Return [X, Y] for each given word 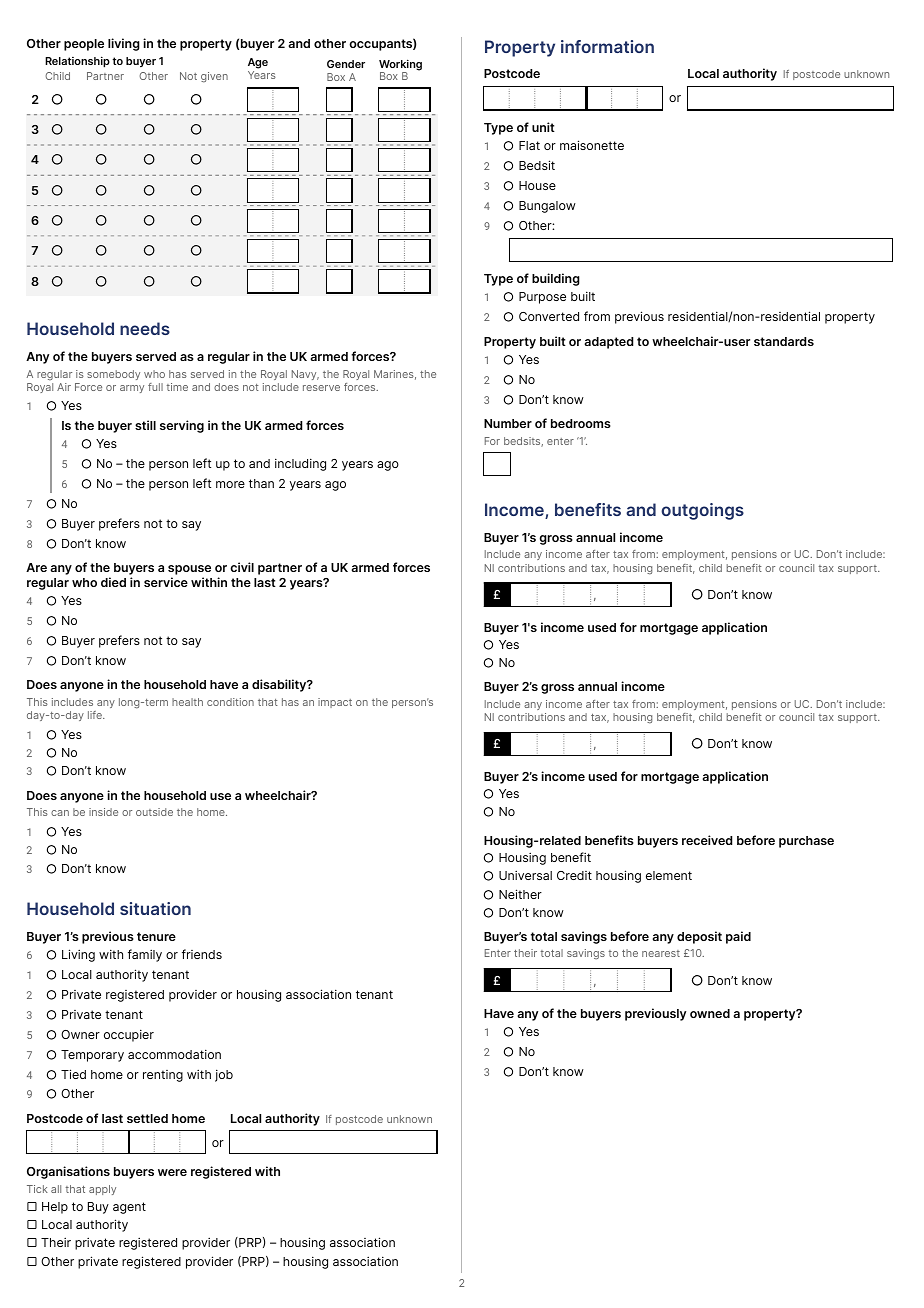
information [607, 46]
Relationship [77, 62]
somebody [113, 375]
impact [335, 703]
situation [155, 908]
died [113, 582]
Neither [520, 894]
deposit [699, 937]
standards [784, 341]
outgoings [702, 511]
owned [710, 1013]
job [224, 1075]
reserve [321, 388]
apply [102, 1190]
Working [400, 66]
